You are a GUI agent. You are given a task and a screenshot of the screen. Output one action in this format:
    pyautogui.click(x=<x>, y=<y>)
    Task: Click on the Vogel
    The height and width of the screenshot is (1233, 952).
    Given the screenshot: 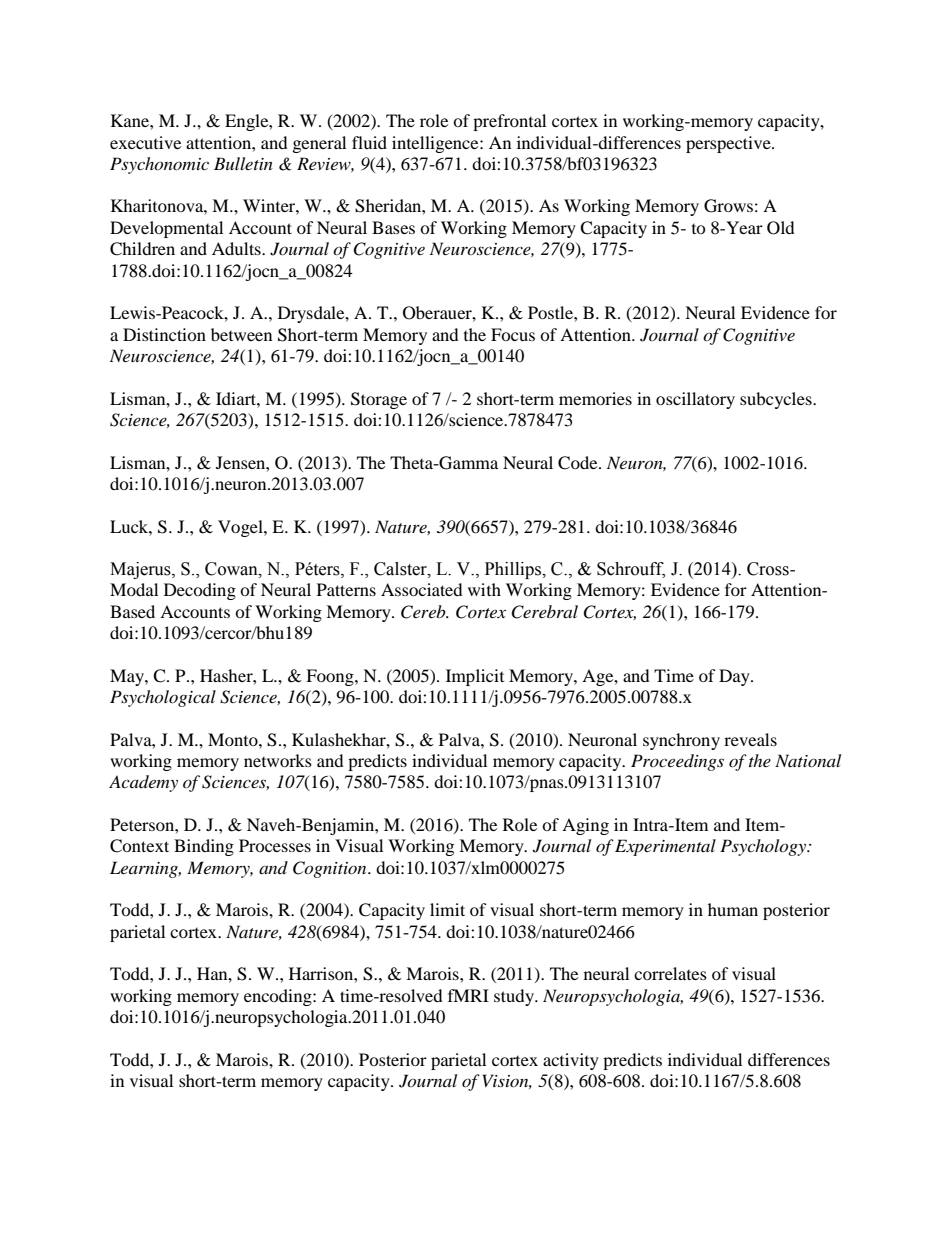 What is the action you would take?
    pyautogui.click(x=241, y=528)
